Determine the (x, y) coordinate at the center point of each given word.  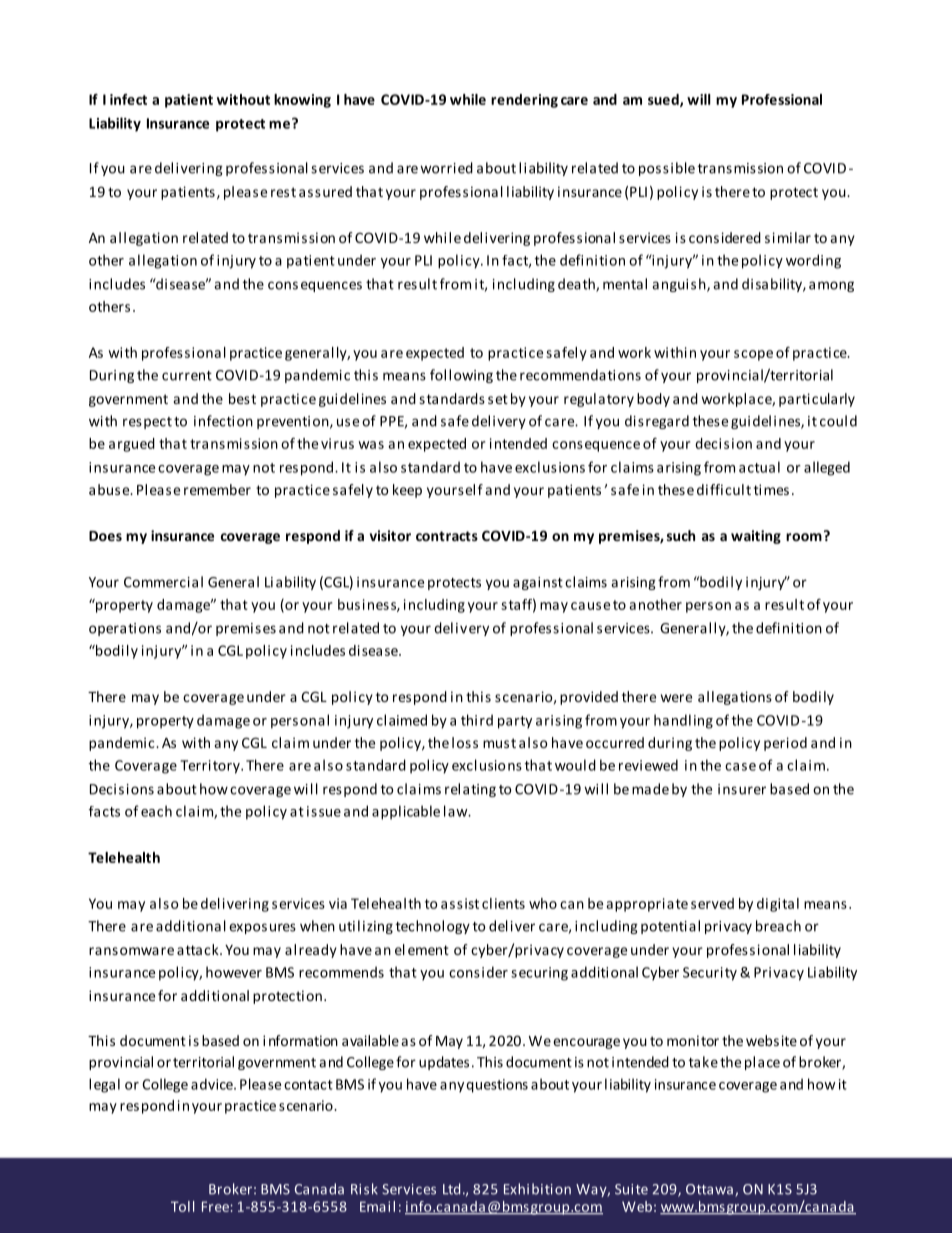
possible (667, 169)
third (477, 720)
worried (446, 168)
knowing (302, 101)
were (676, 698)
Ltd (451, 1189)
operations (125, 629)
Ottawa (709, 1189)
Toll (182, 1206)
